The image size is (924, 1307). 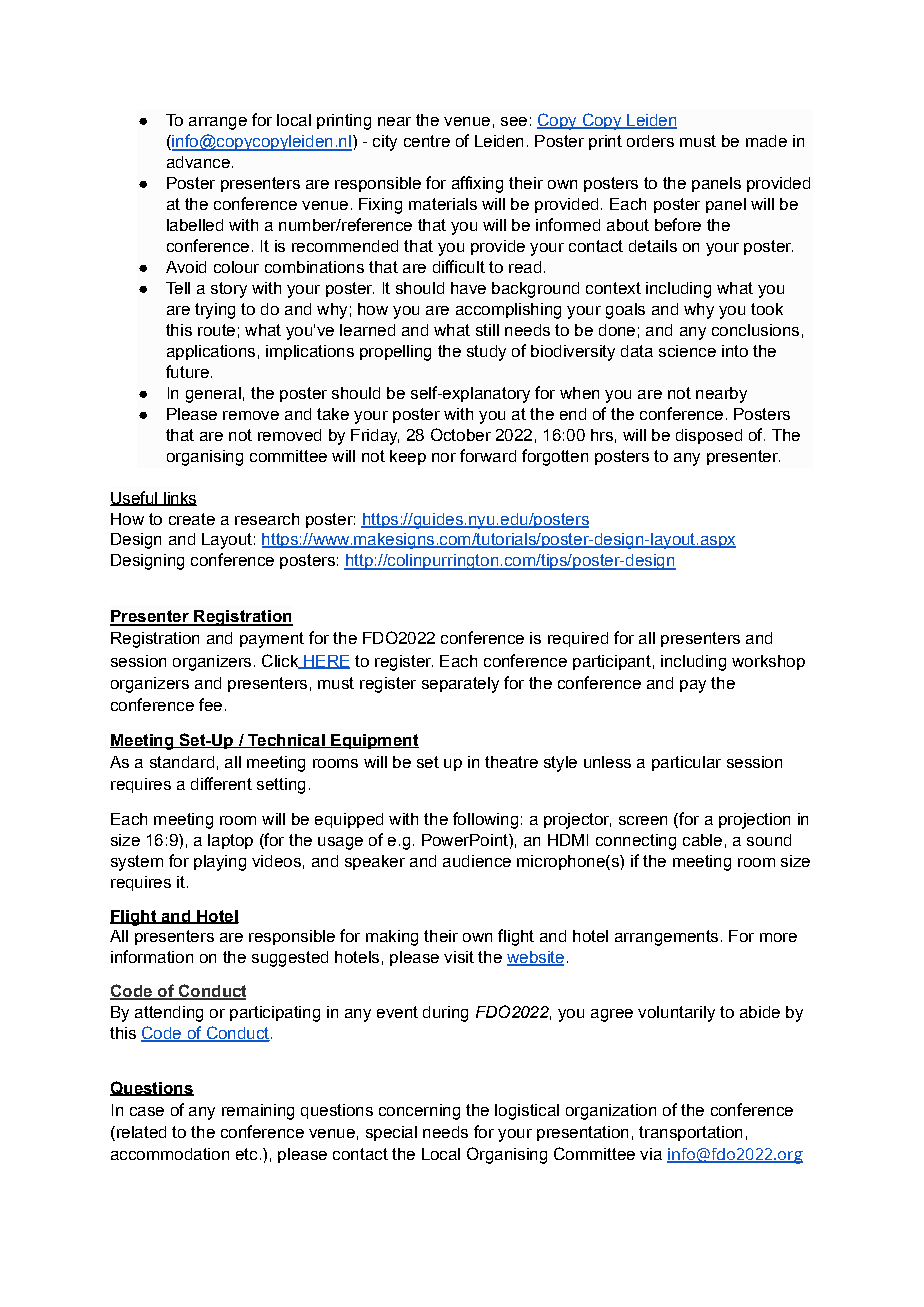 I want to click on advance, so click(x=198, y=162).
